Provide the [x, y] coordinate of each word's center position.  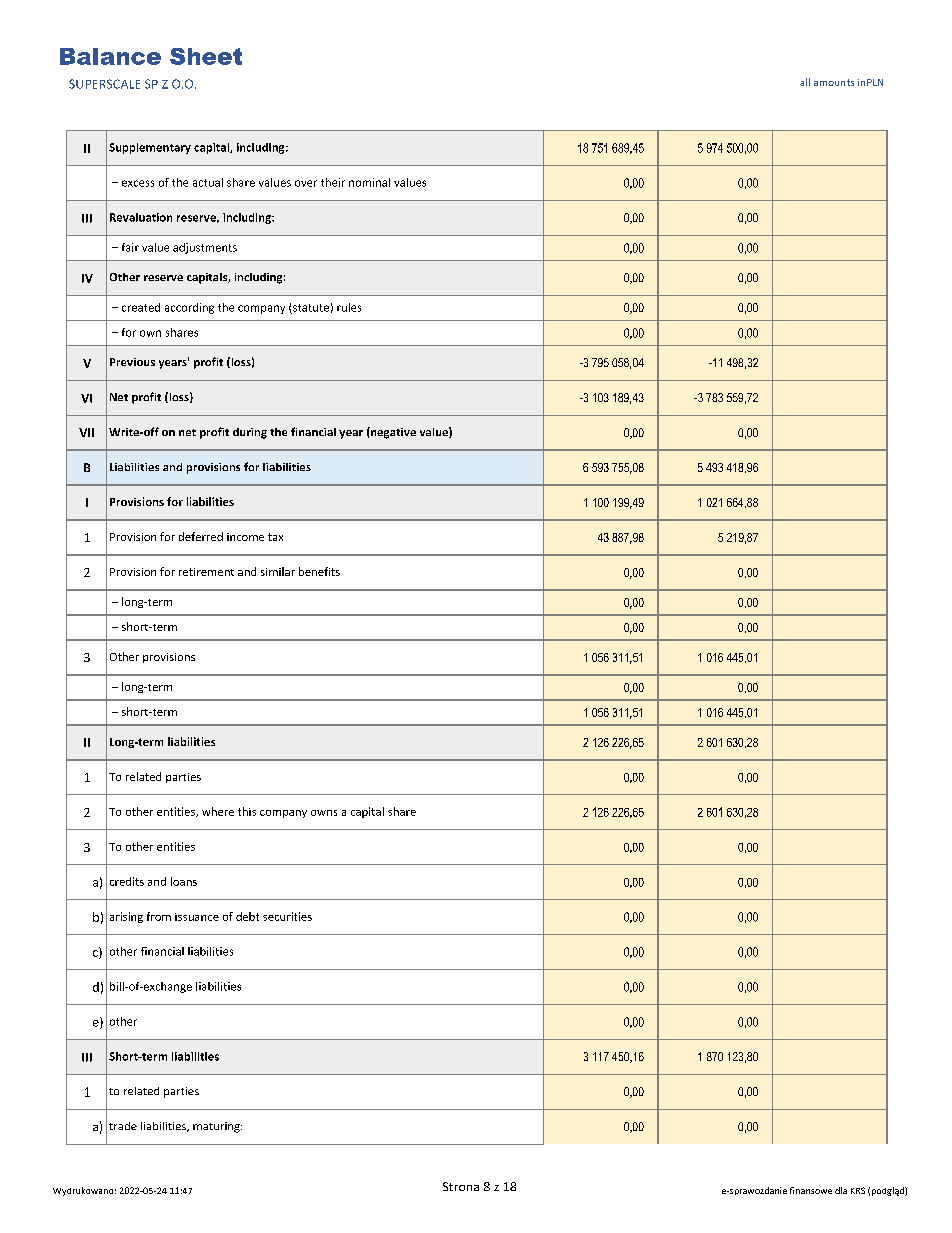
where [218, 811]
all [805, 82]
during [250, 433]
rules [349, 307]
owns [324, 813]
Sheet [206, 56]
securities [287, 916]
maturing [217, 1127]
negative [392, 433]
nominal [369, 182]
